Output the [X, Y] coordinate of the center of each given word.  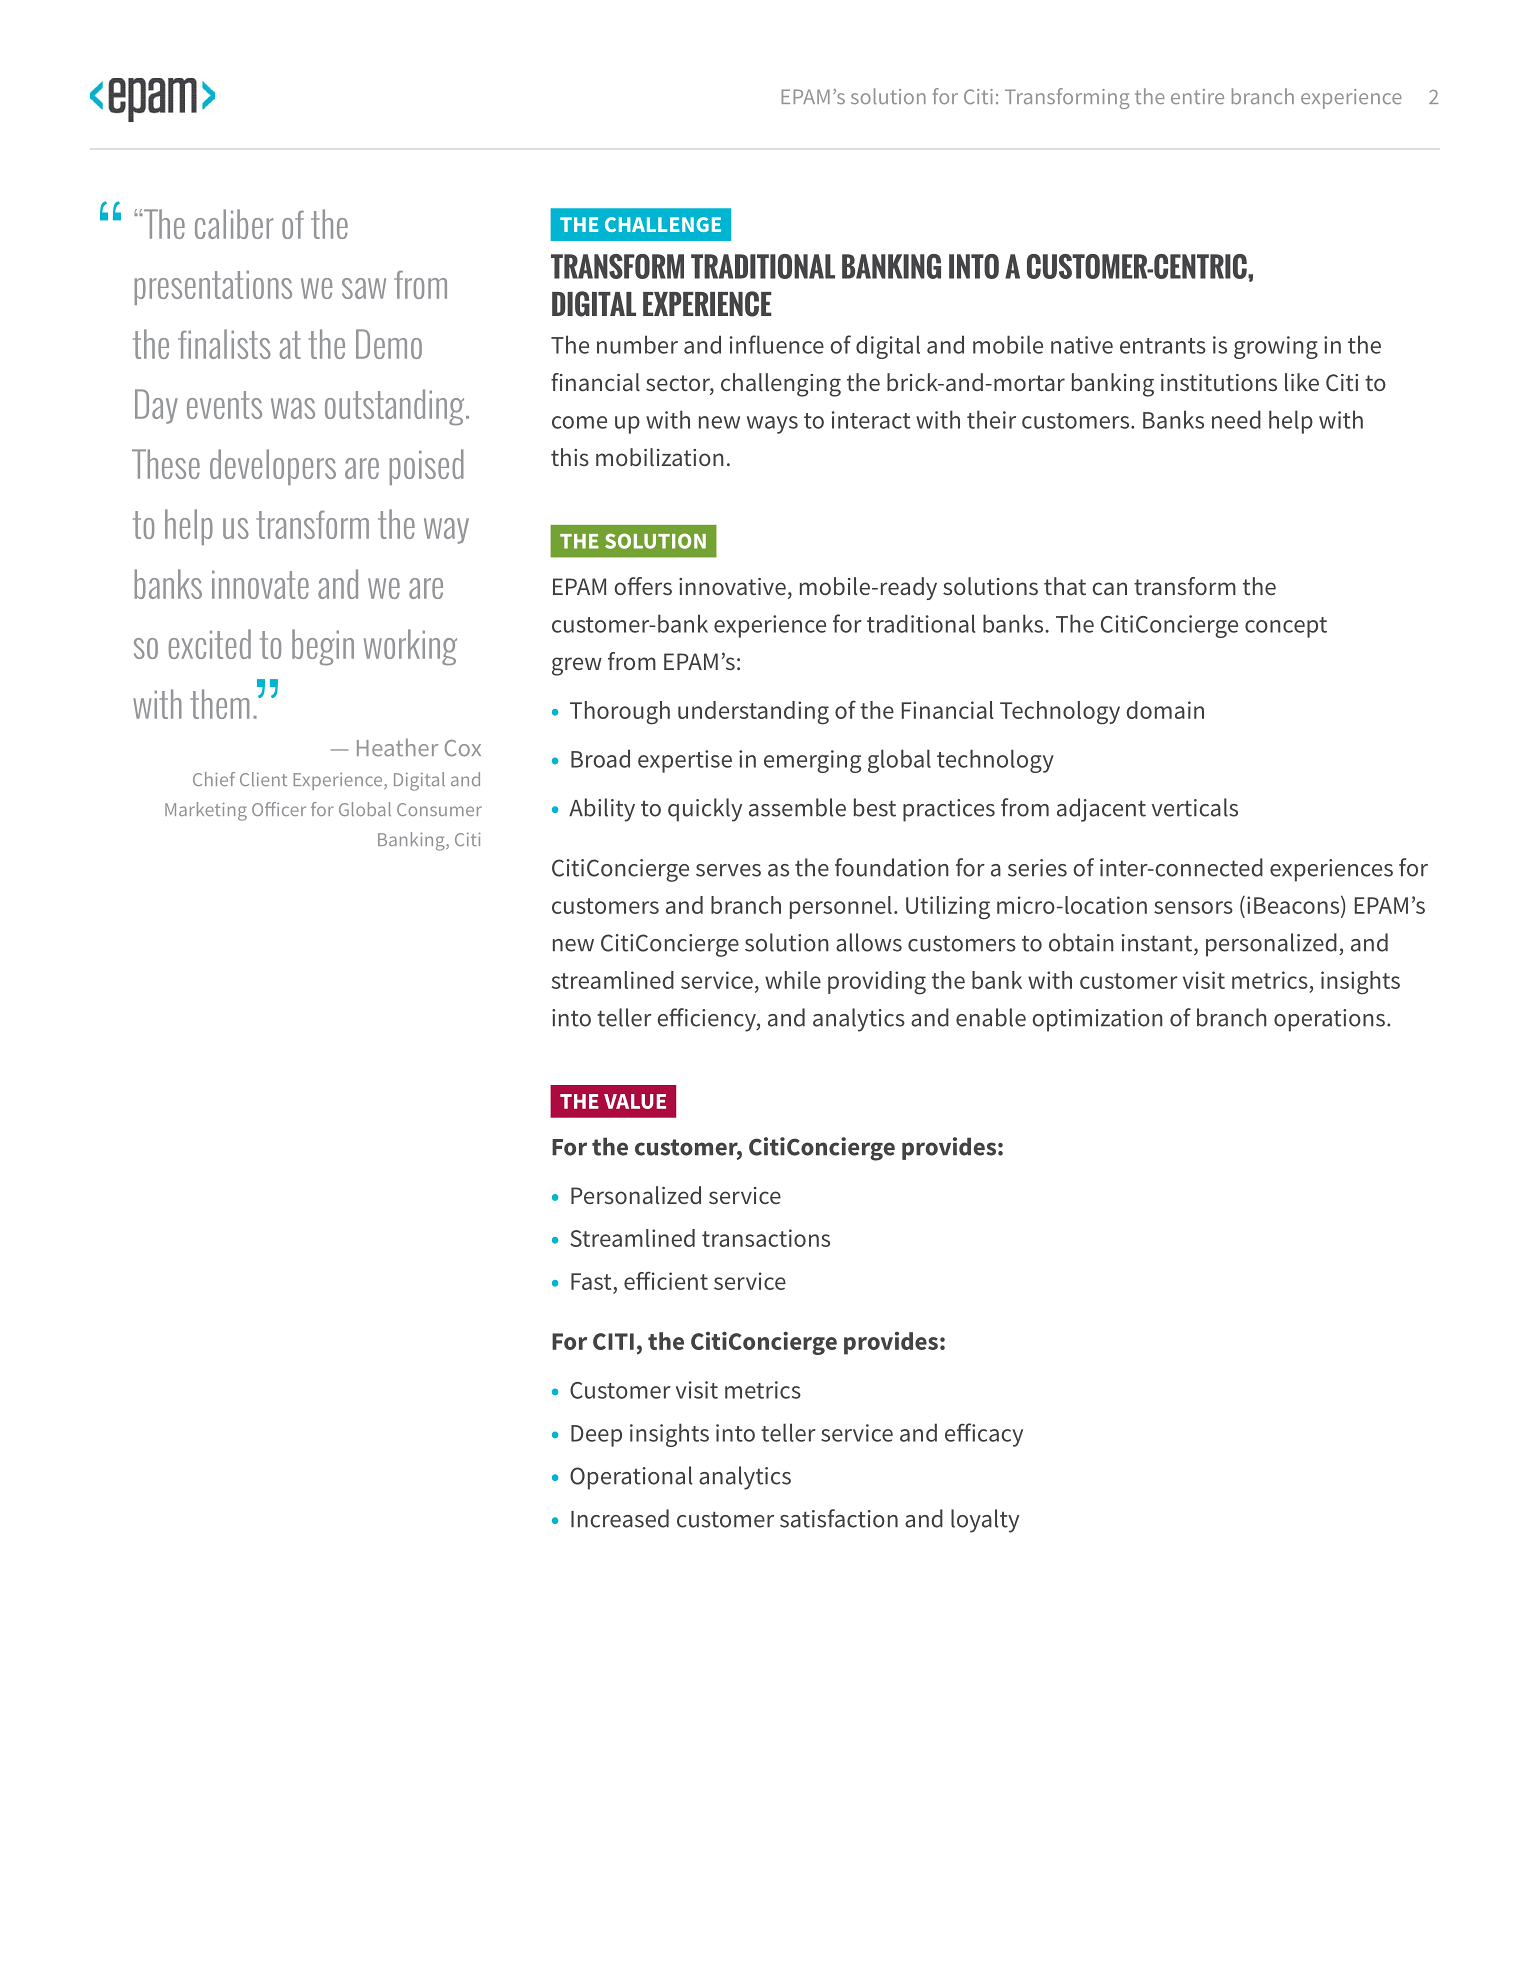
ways [772, 425]
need [1236, 419]
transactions [766, 1238]
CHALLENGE [663, 224]
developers [273, 467]
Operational [631, 1478]
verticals [1194, 807]
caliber [234, 224]
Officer [279, 809]
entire [1197, 96]
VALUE [635, 1101]
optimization [1097, 1020]
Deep [596, 1436]
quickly [705, 810]
